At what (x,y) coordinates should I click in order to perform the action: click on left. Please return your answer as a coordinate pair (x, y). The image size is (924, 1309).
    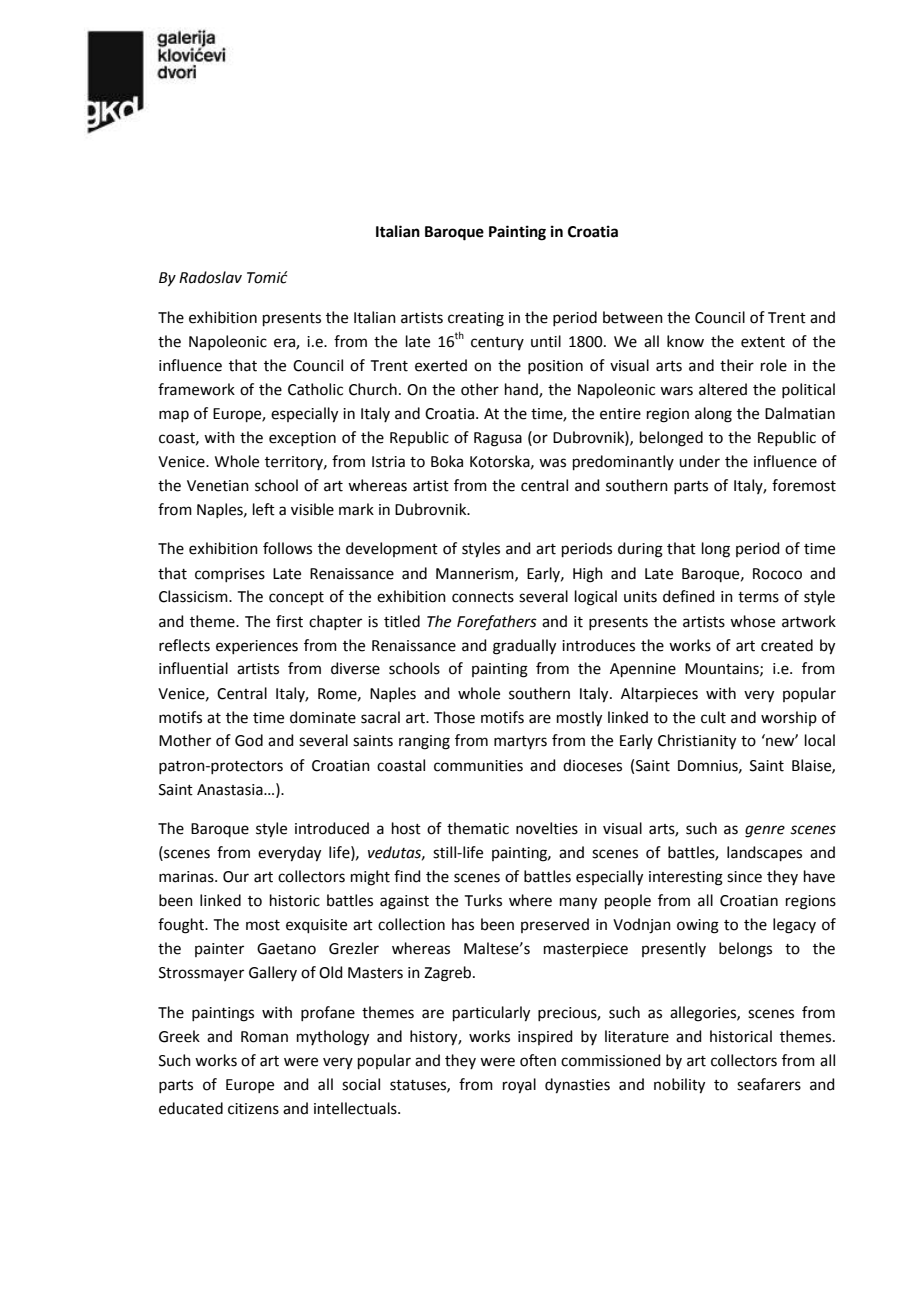
    Looking at the image, I should click on (264, 509).
